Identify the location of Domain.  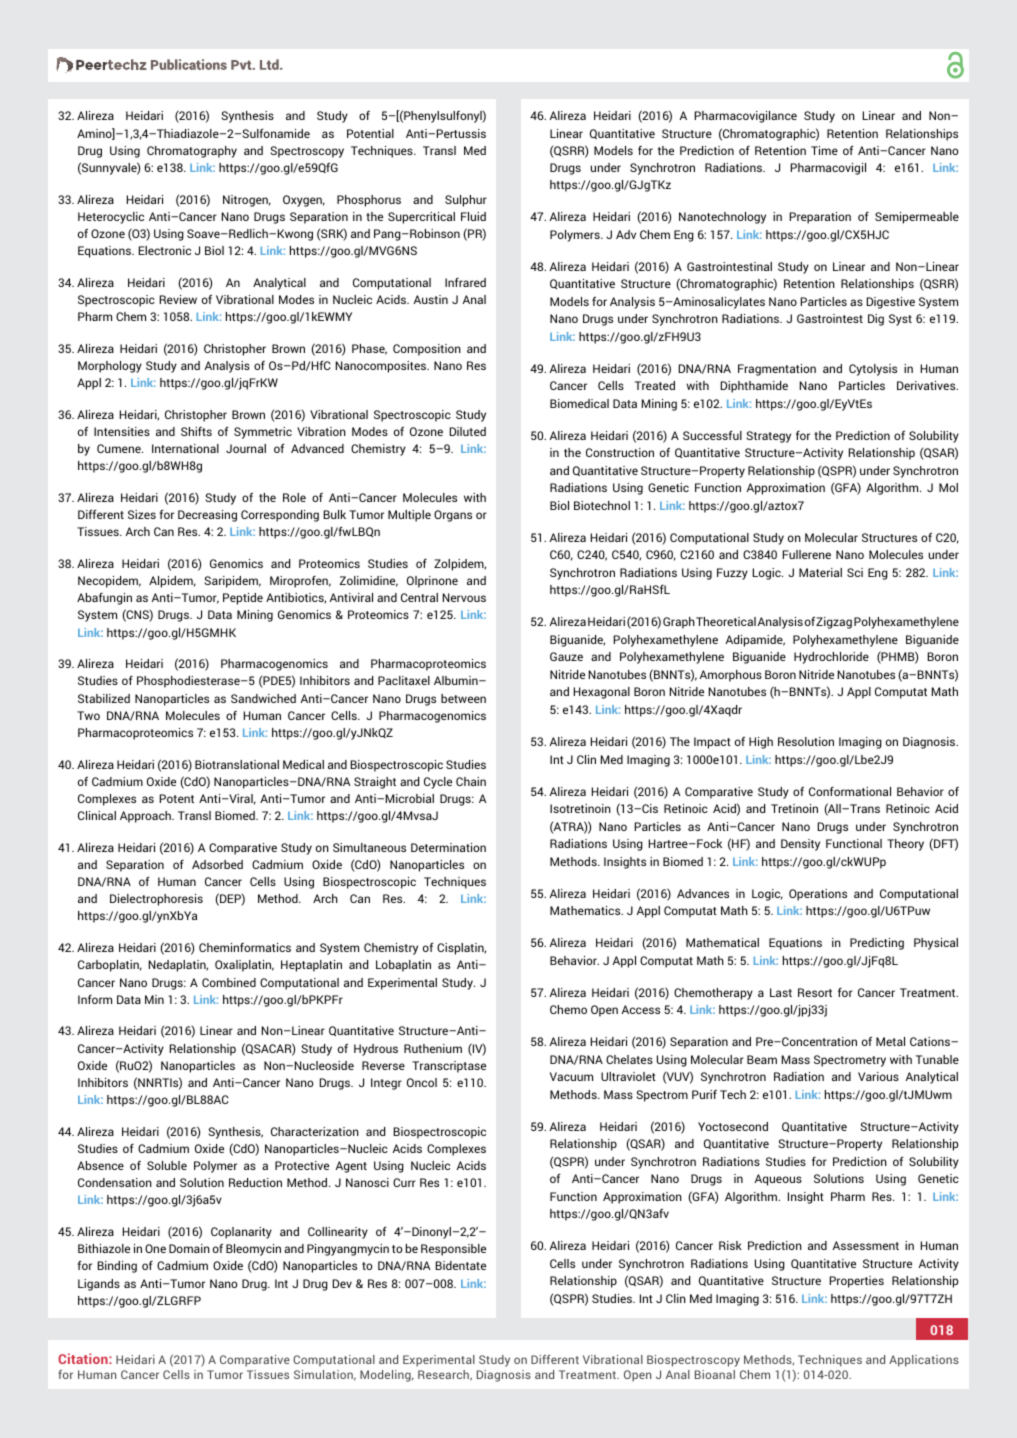
(189, 1248).
